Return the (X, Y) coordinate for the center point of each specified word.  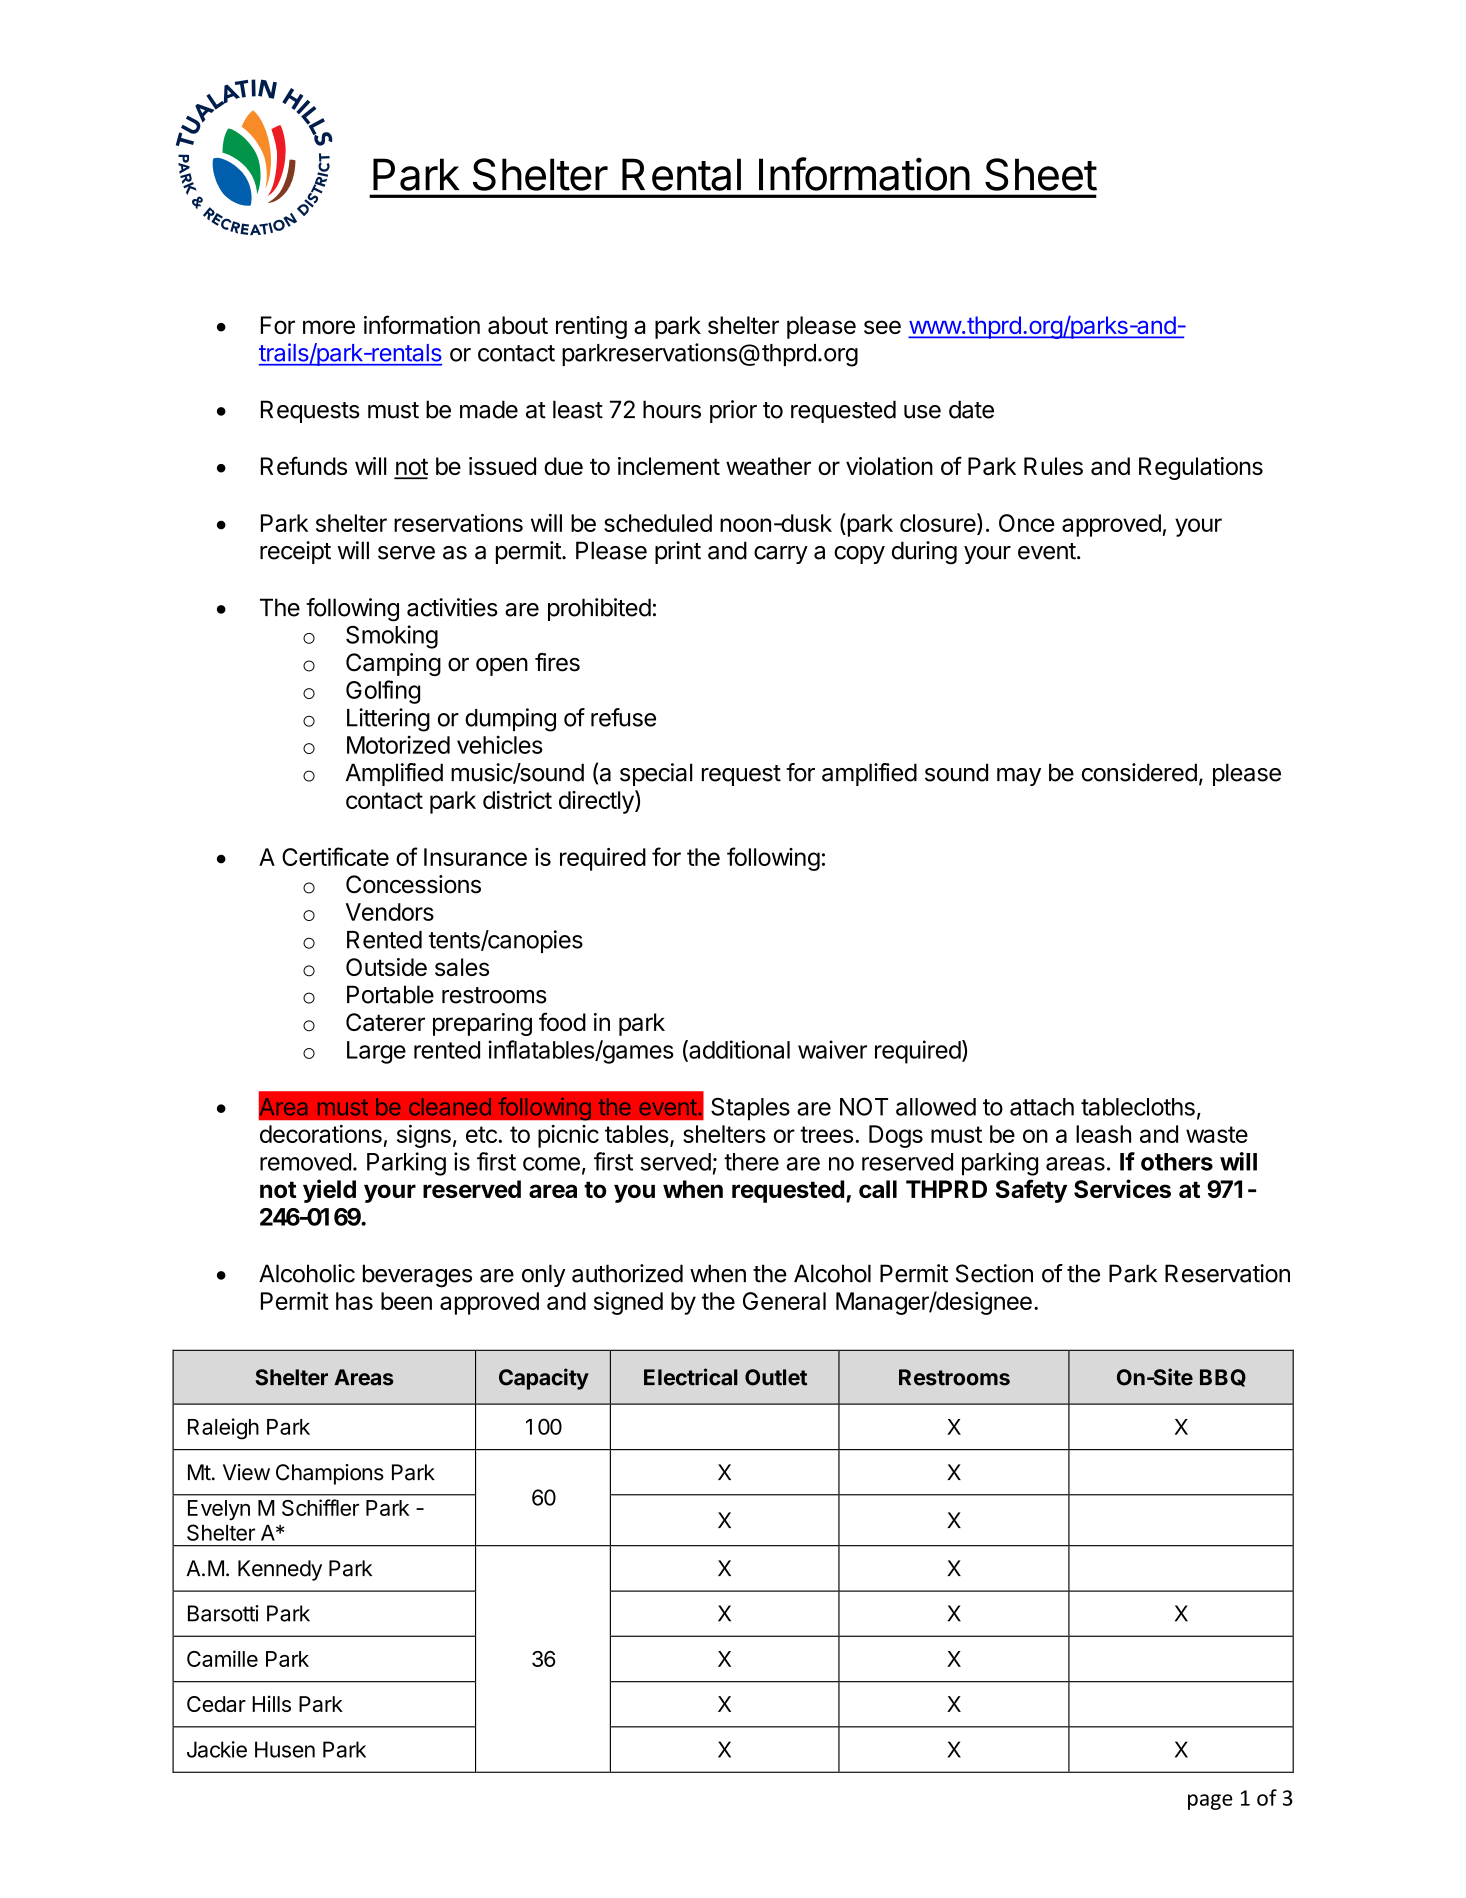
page (1210, 1802)
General (784, 1301)
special (656, 774)
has (354, 1301)
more (329, 327)
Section (994, 1273)
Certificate (335, 856)
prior (733, 411)
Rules (1053, 466)
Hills (271, 1703)
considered (1139, 772)
